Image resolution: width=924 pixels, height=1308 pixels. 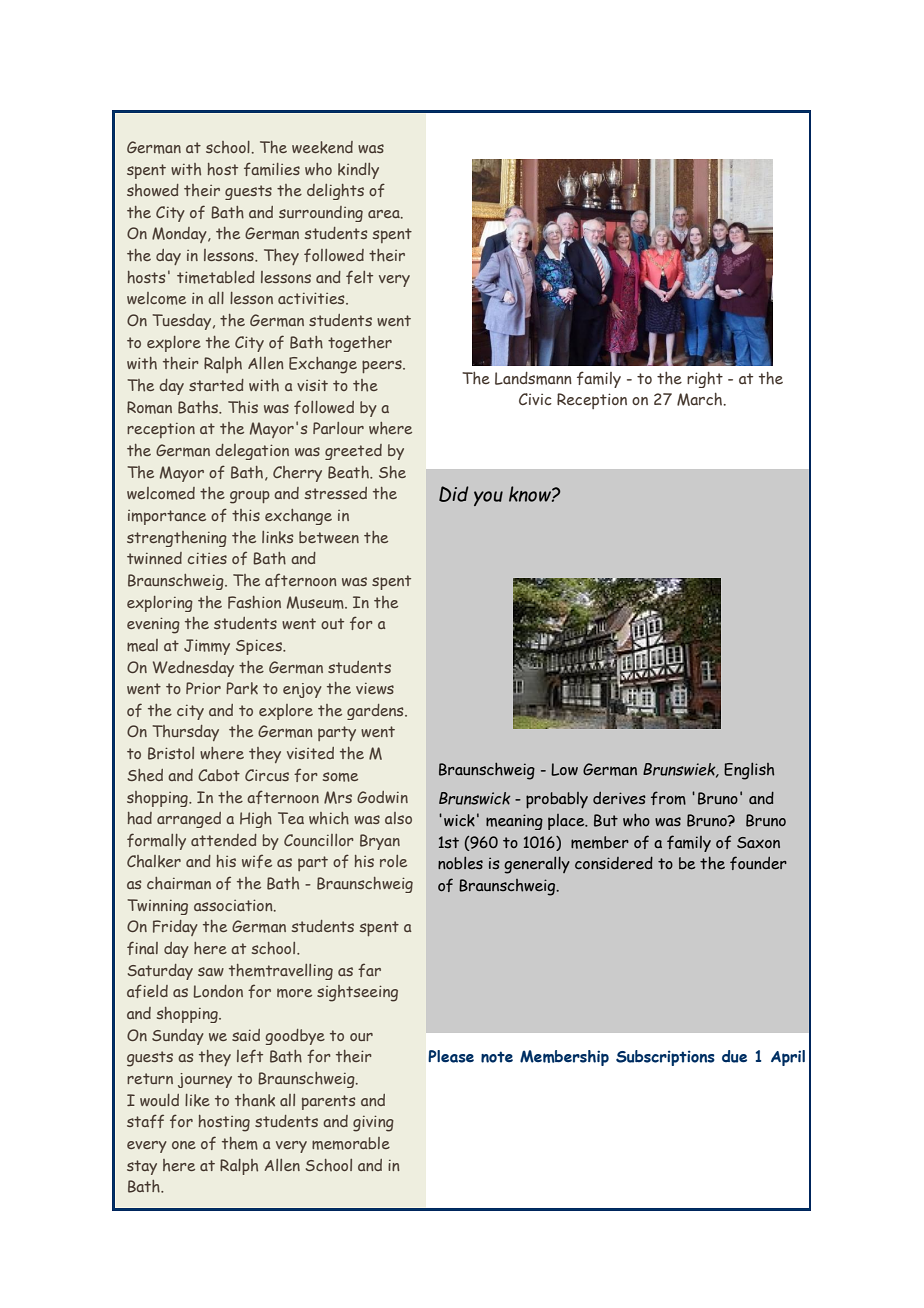 I want to click on families, so click(x=272, y=169).
